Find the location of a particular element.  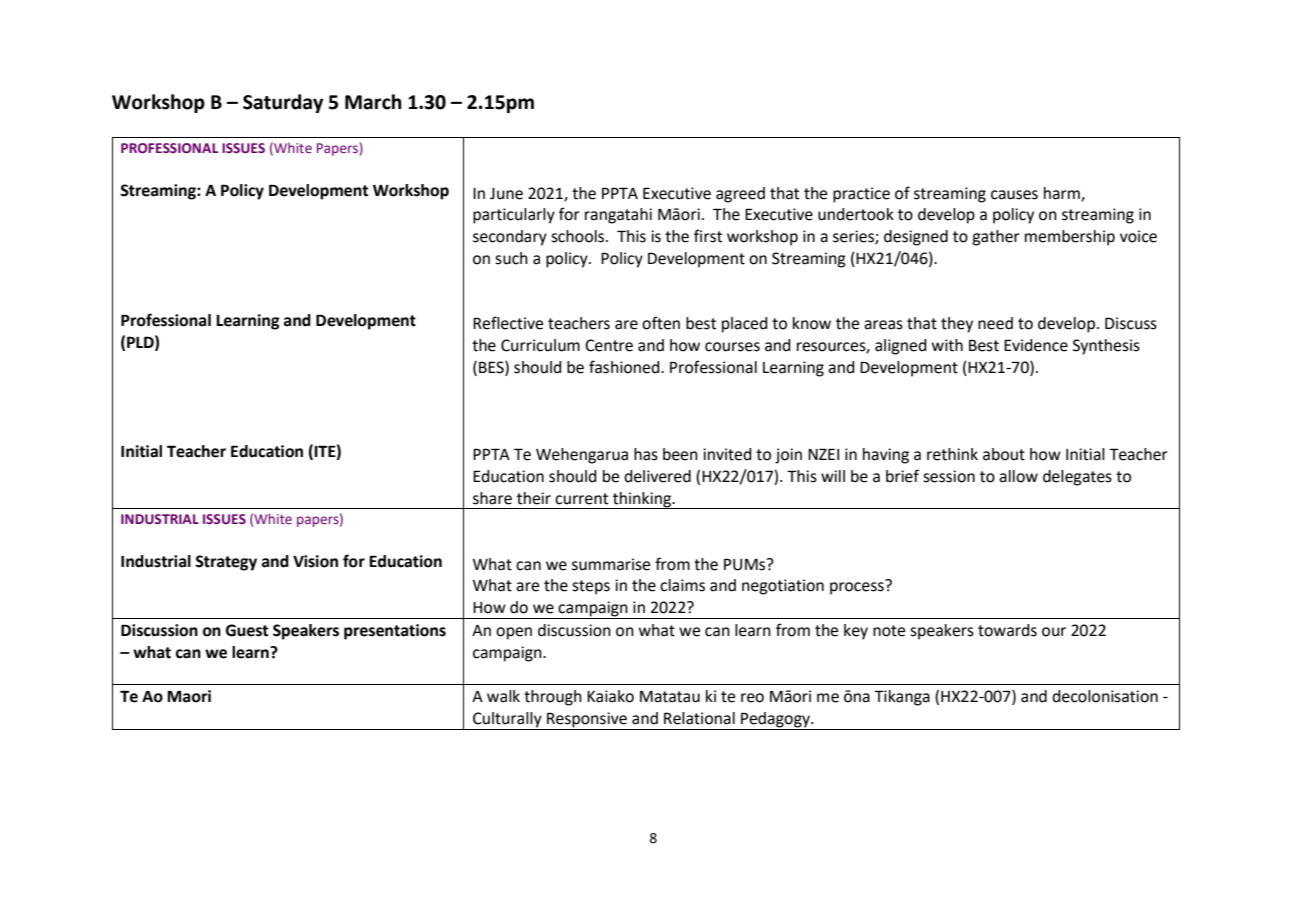

agreed is located at coordinates (740, 195).
